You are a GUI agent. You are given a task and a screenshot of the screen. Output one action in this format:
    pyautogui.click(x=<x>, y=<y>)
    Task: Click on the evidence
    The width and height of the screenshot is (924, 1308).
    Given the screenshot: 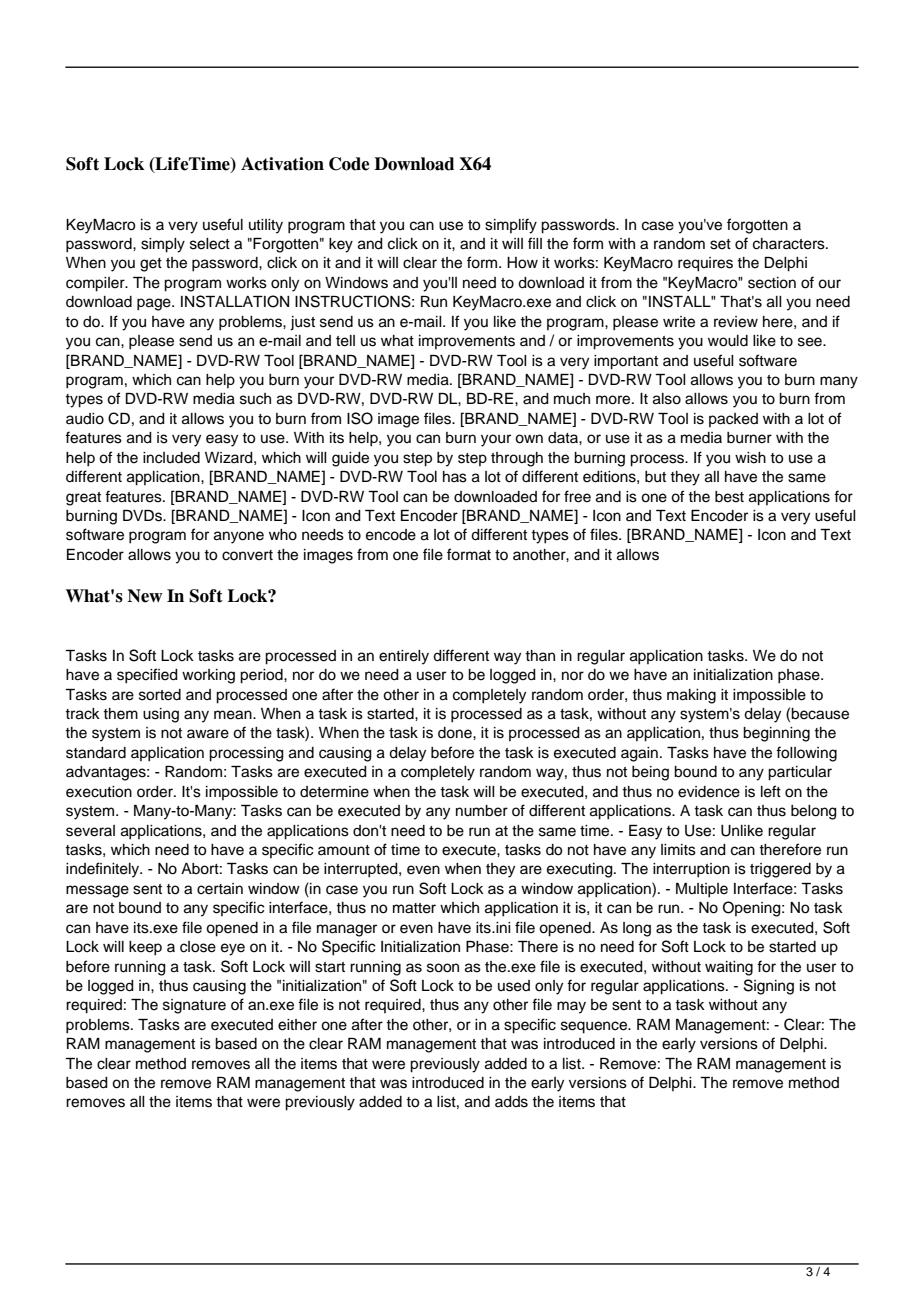 What is the action you would take?
    pyautogui.click(x=709, y=792)
